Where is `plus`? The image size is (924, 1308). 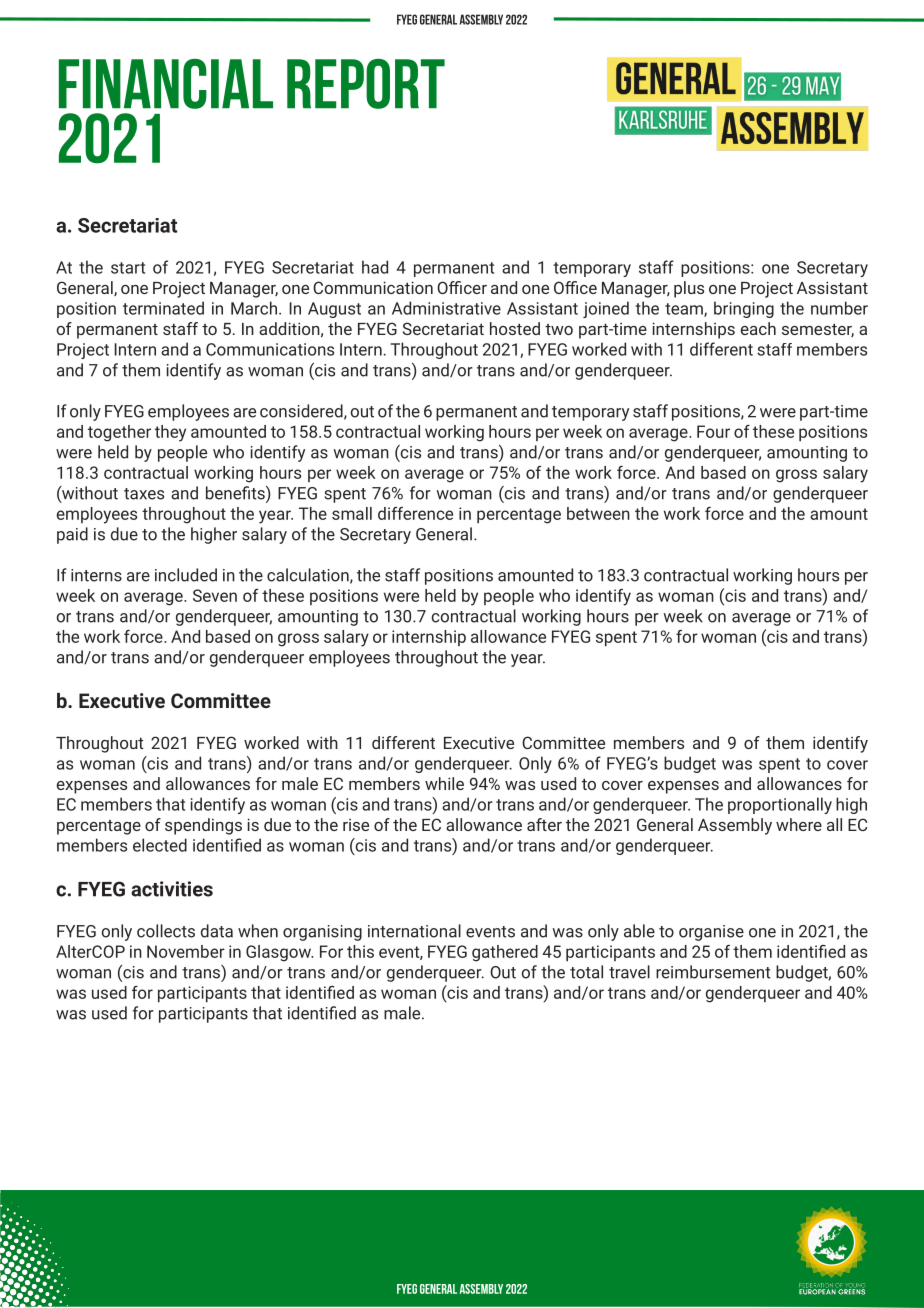 plus is located at coordinates (689, 289).
